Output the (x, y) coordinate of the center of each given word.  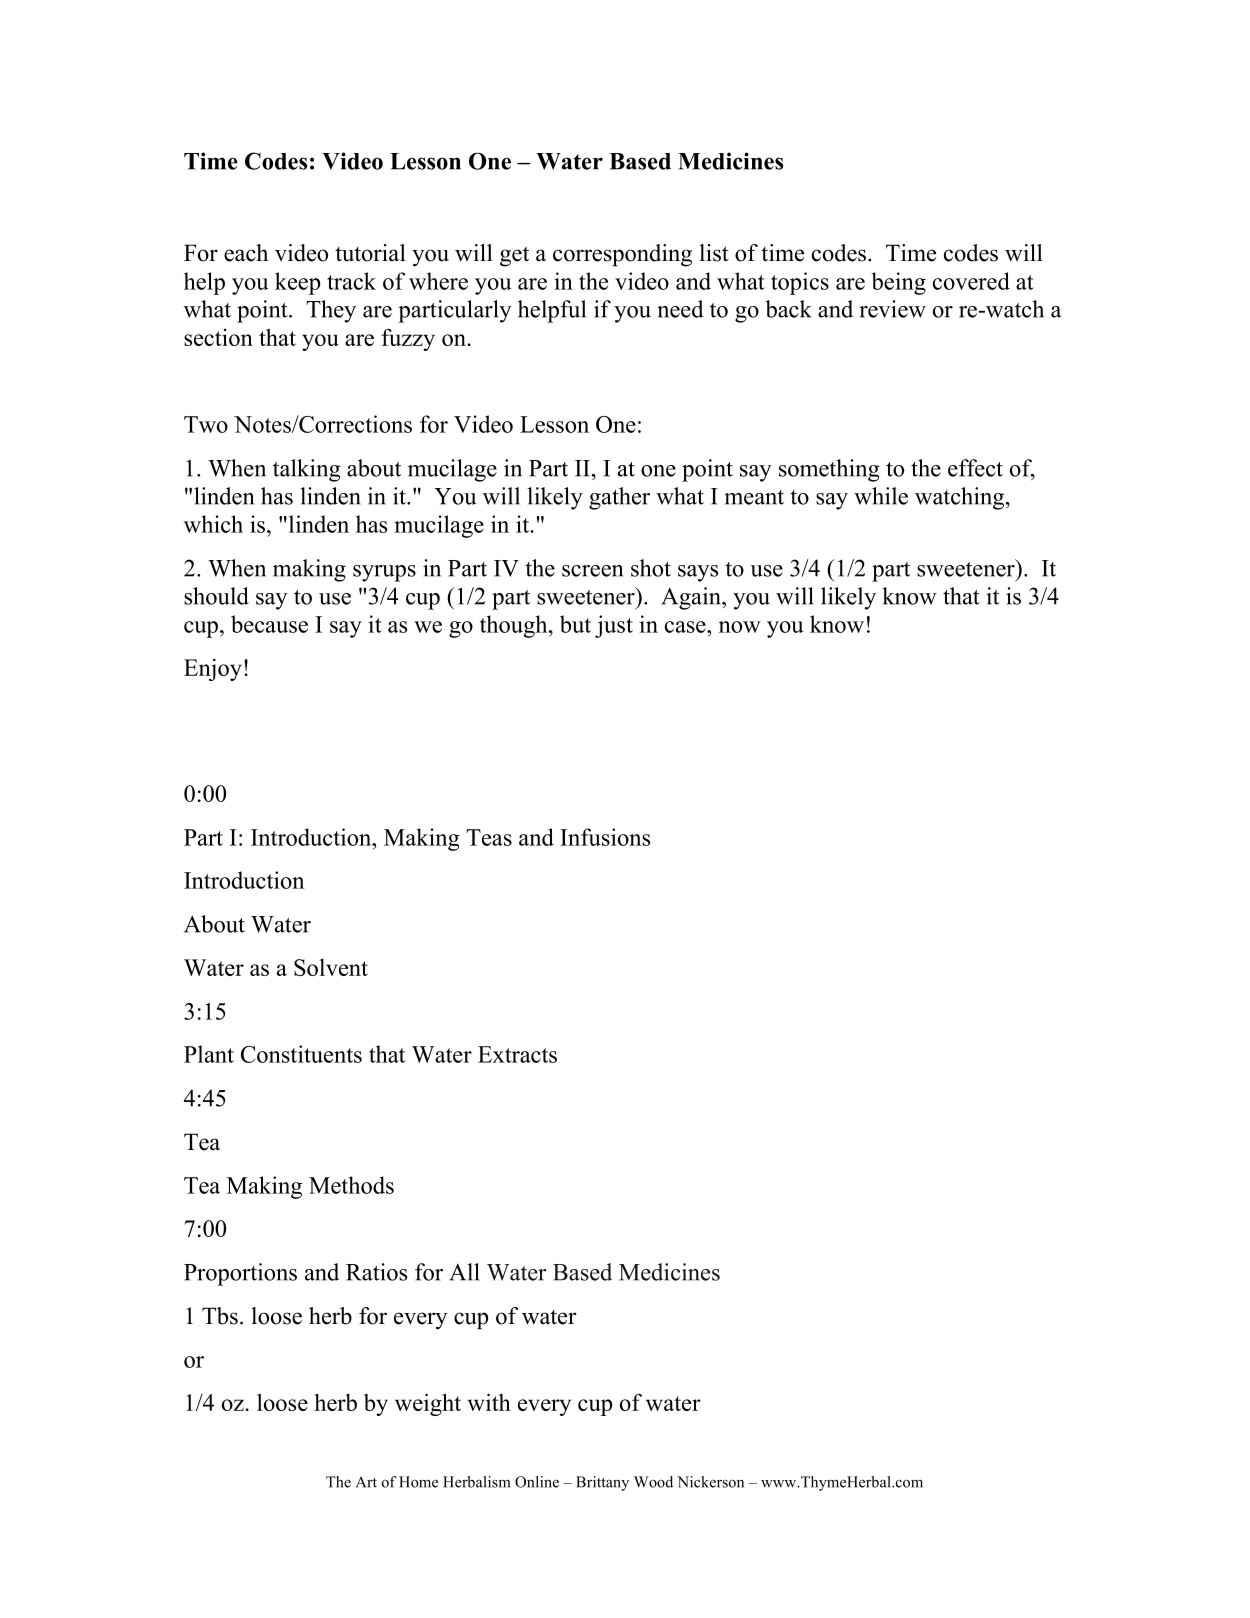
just (614, 626)
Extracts (517, 1054)
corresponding (622, 255)
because (269, 624)
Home (418, 1482)
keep (297, 283)
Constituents (301, 1054)
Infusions (605, 837)
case (686, 627)
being (899, 283)
